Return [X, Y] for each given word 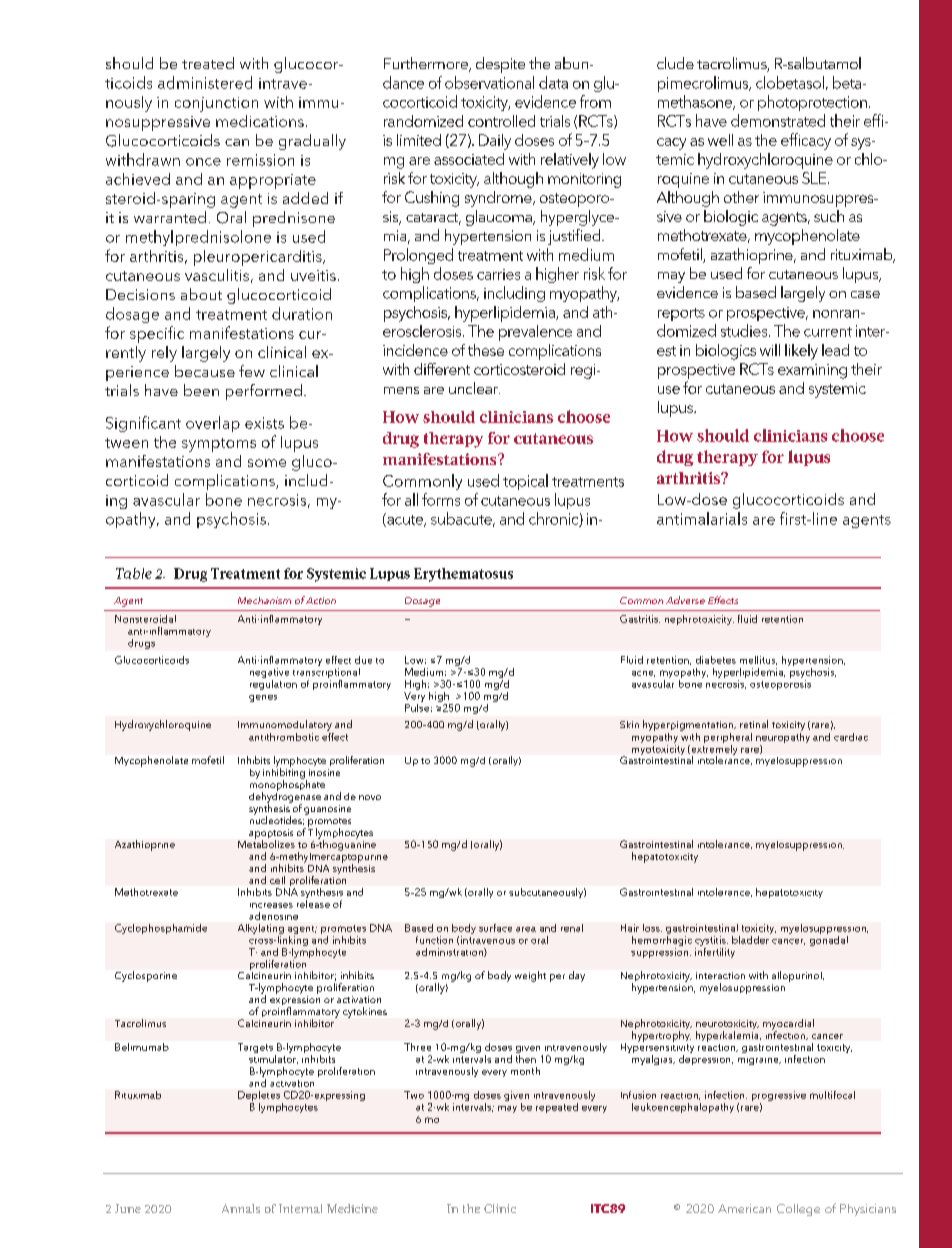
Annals [241, 1208]
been [201, 390]
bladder [751, 938]
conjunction [216, 104]
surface [495, 928]
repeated [557, 1108]
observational [489, 82]
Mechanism [264, 600]
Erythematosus [463, 575]
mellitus [758, 660]
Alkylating [261, 929]
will [770, 350]
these [486, 350]
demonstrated [778, 120]
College [798, 1210]
